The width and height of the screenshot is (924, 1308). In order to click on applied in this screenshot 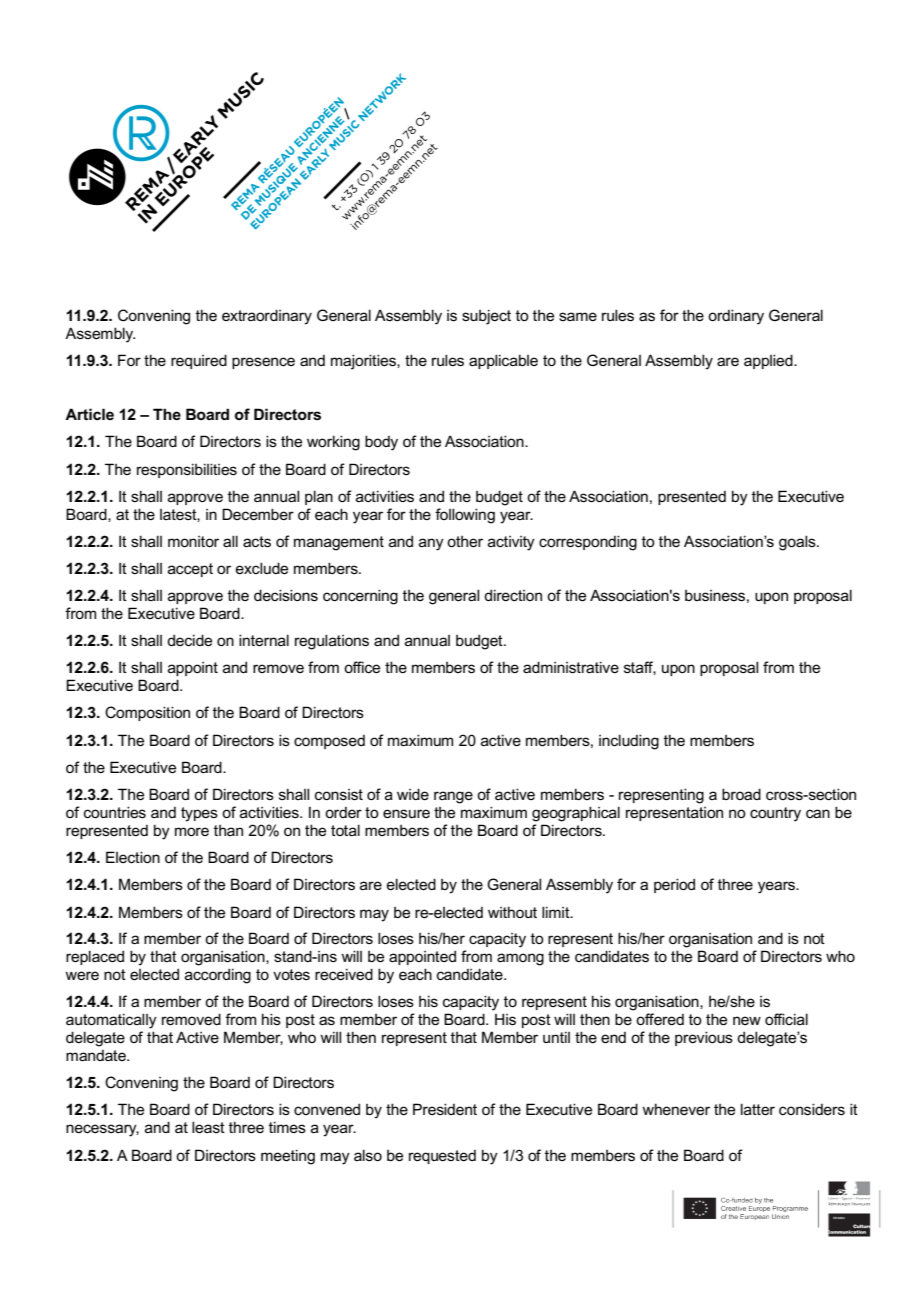, I will do `click(769, 361)`.
